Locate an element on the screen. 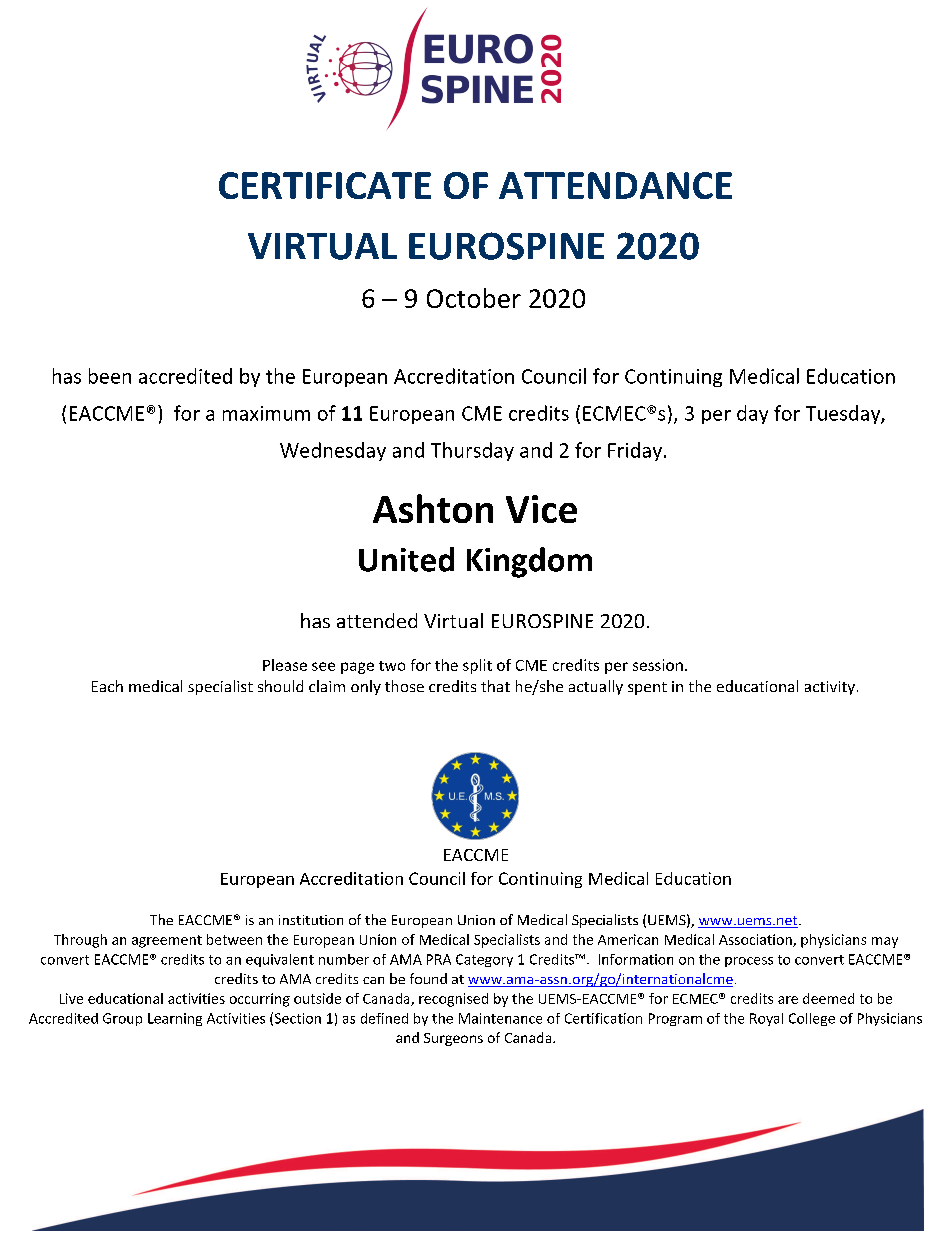 The width and height of the screenshot is (952, 1233). October is located at coordinates (474, 298).
